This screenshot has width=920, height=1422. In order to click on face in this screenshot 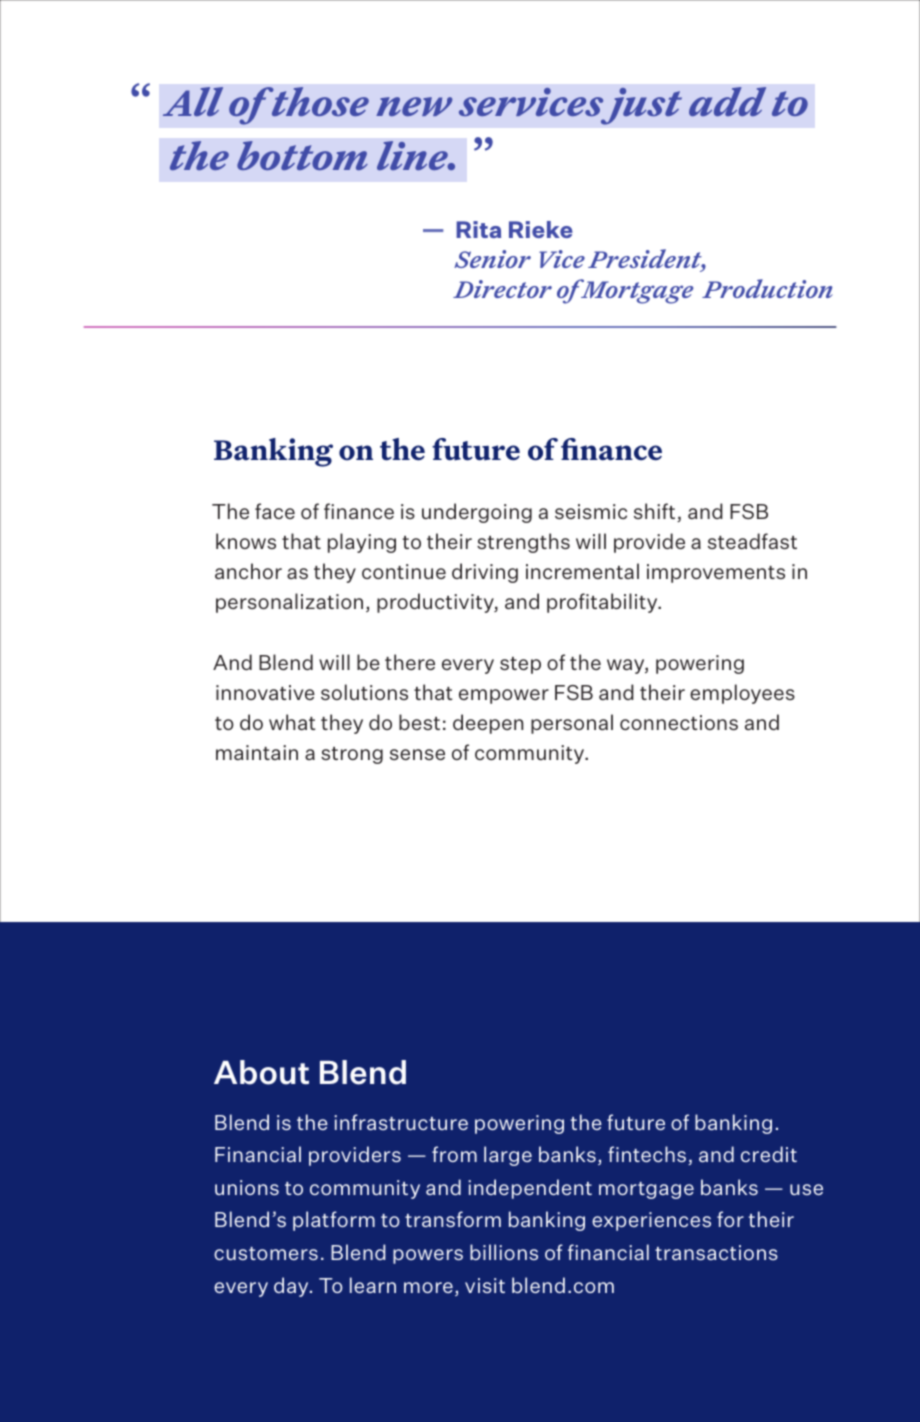, I will do `click(275, 511)`.
